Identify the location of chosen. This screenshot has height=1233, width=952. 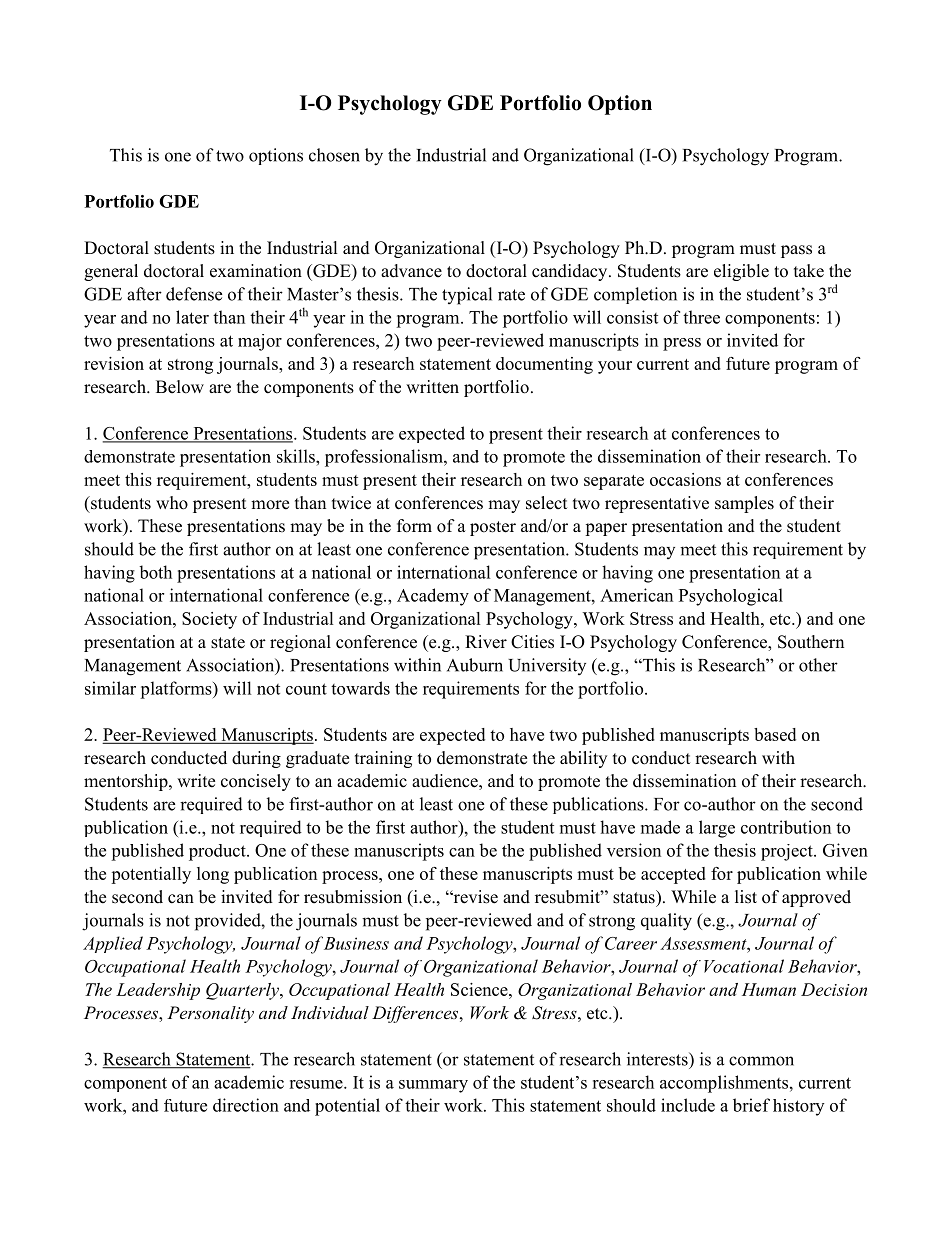
(334, 155).
